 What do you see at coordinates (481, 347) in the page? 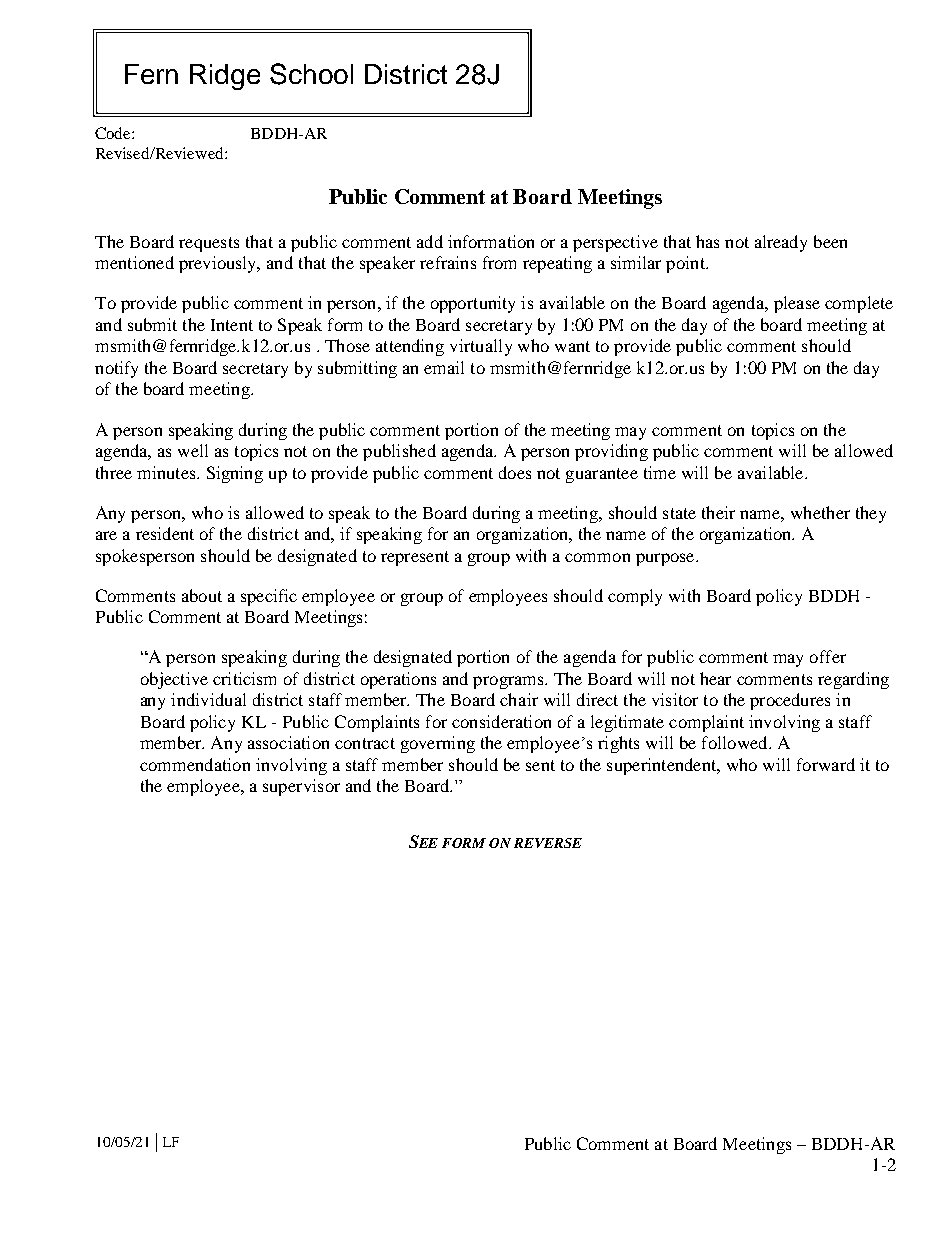
I see `virtually` at bounding box center [481, 347].
